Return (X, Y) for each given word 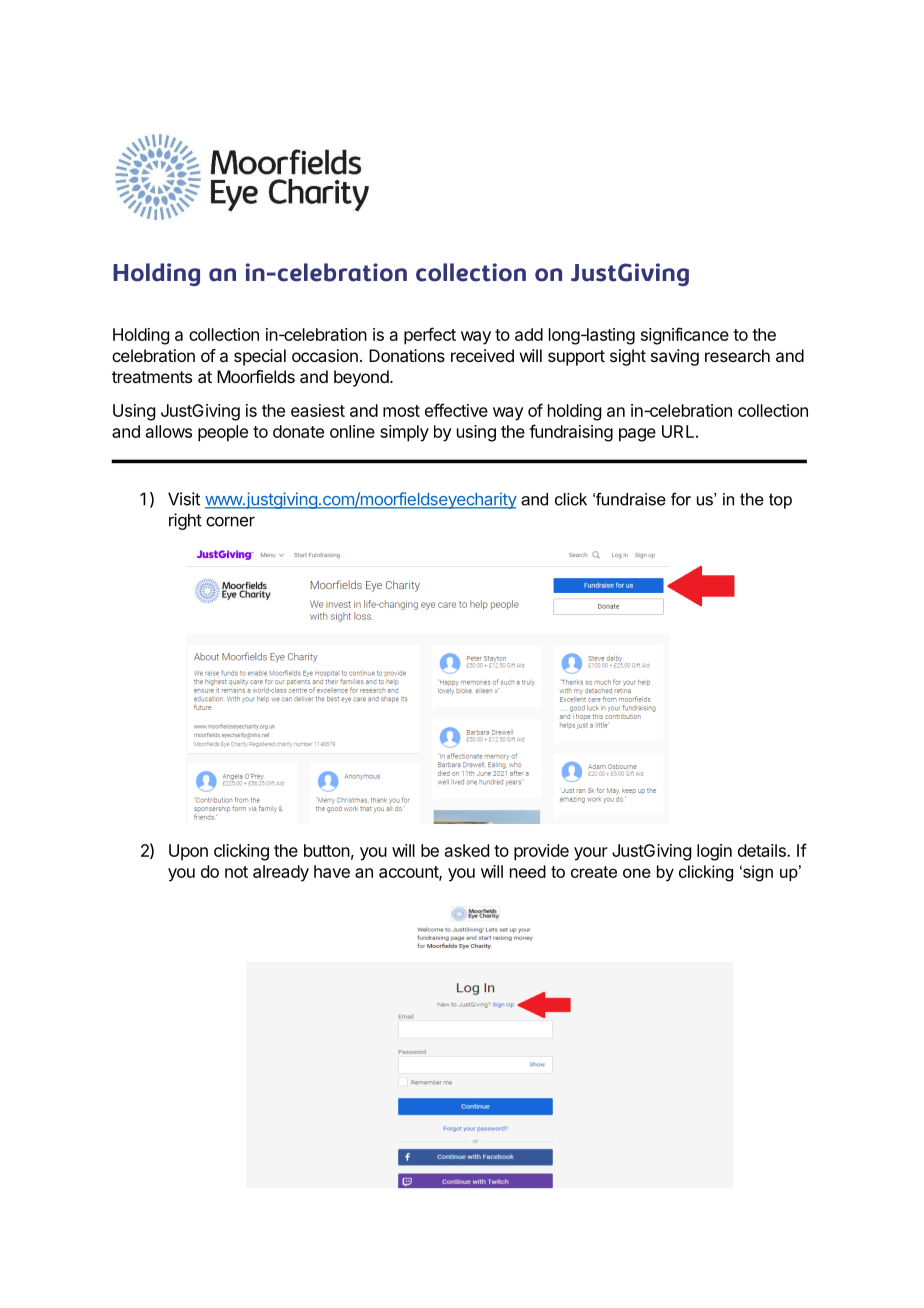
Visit (184, 499)
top (780, 501)
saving (675, 357)
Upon (188, 852)
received (482, 355)
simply (404, 433)
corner (230, 522)
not (236, 872)
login (714, 852)
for (681, 499)
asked (467, 850)
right (185, 521)
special (260, 357)
